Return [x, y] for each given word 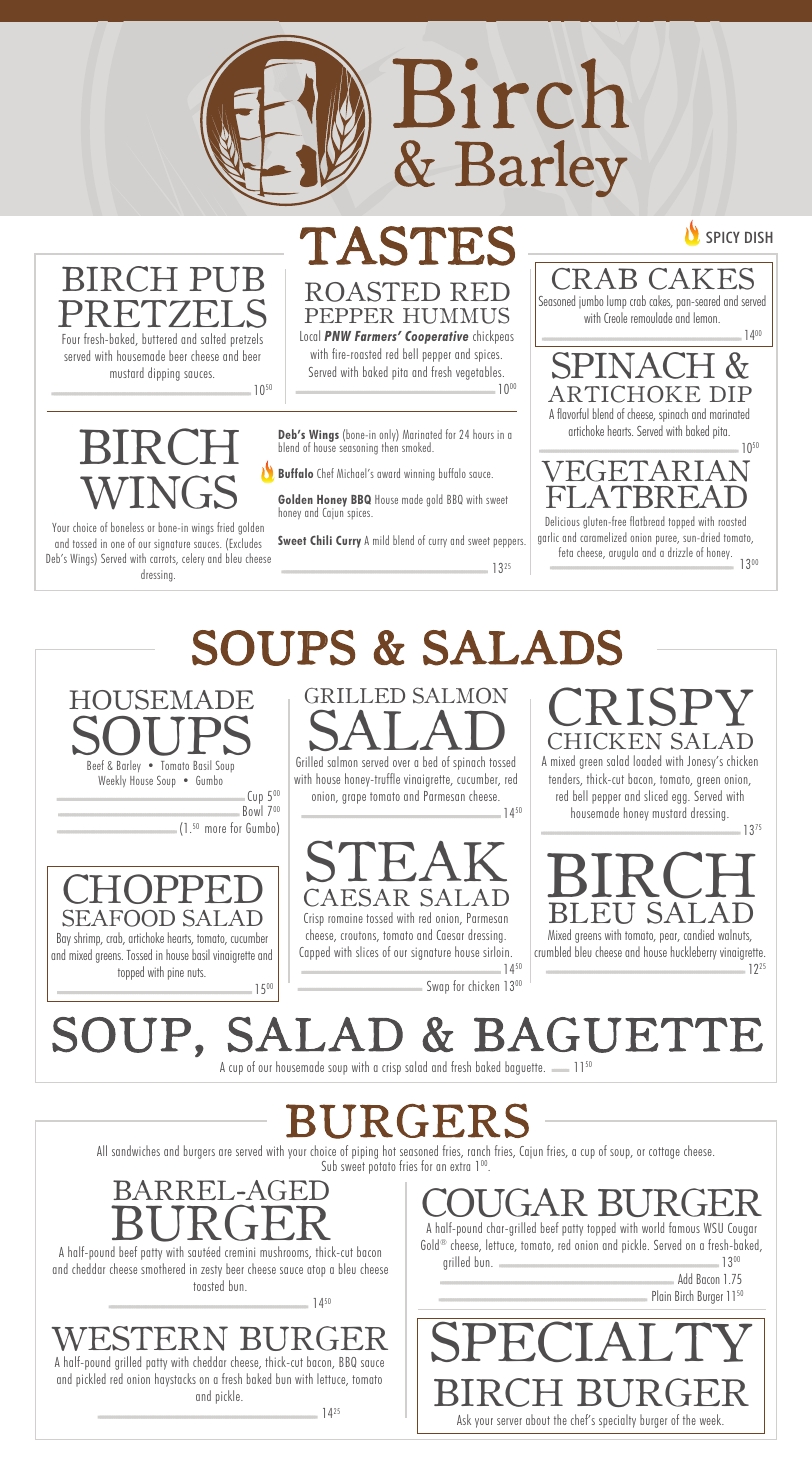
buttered [159, 338]
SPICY [723, 237]
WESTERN [140, 1338]
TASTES [407, 246]
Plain [661, 1295]
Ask [464, 1419]
